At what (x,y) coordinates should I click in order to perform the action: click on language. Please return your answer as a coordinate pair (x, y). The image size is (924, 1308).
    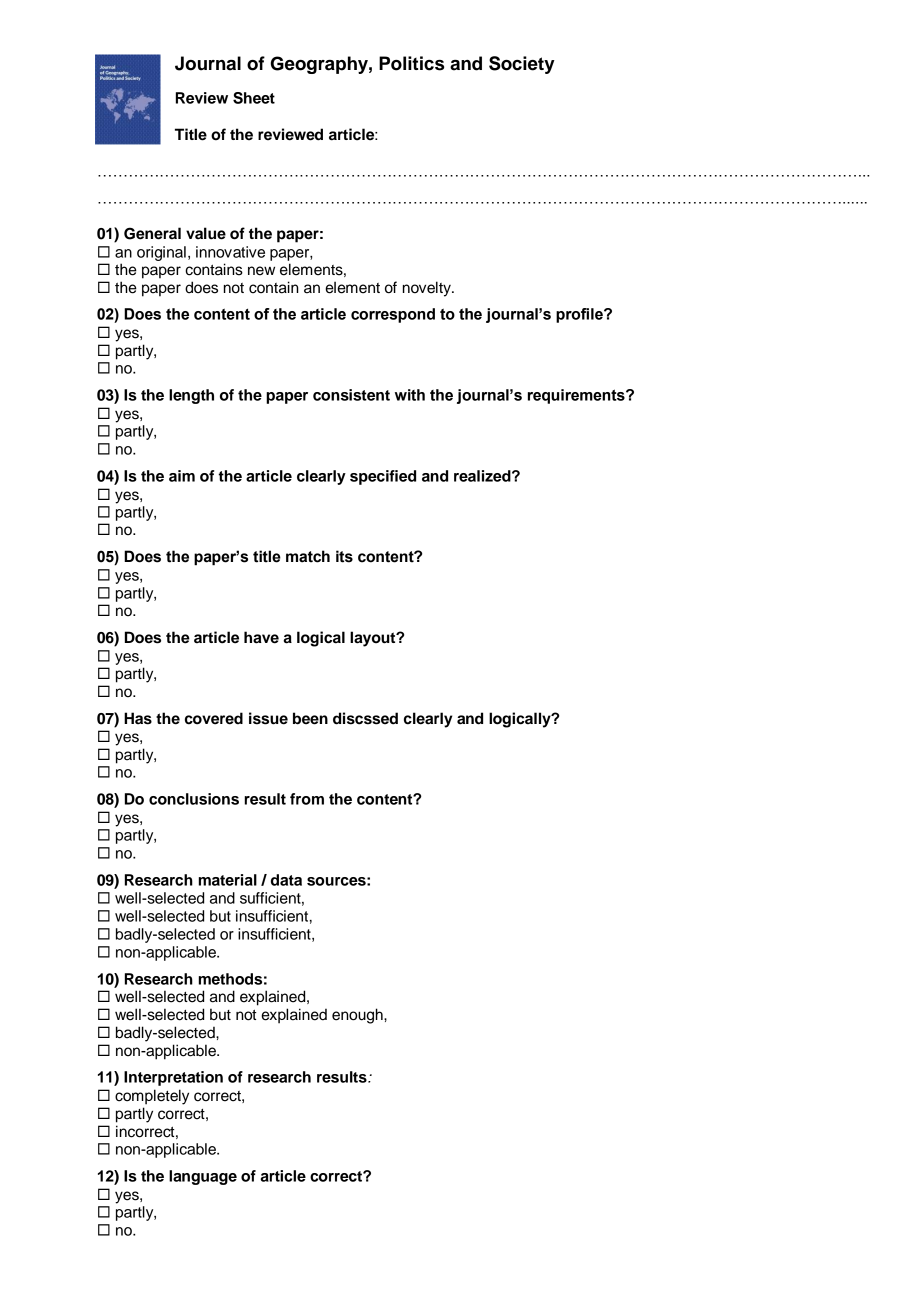
    Looking at the image, I should click on (203, 1177).
